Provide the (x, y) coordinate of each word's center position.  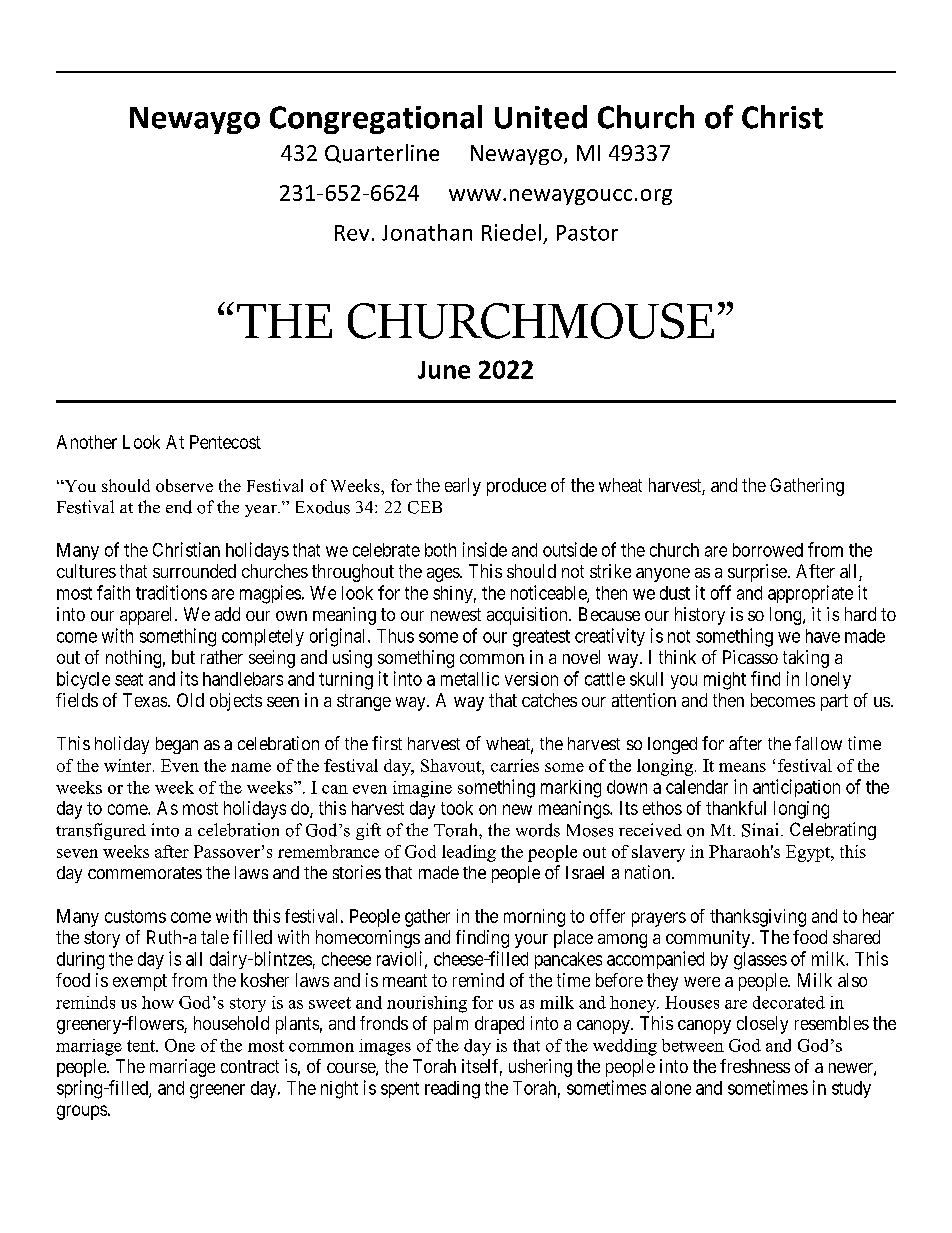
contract (250, 1066)
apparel (148, 616)
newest (456, 614)
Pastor (587, 233)
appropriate (810, 594)
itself (482, 1067)
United (541, 117)
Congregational (376, 119)
